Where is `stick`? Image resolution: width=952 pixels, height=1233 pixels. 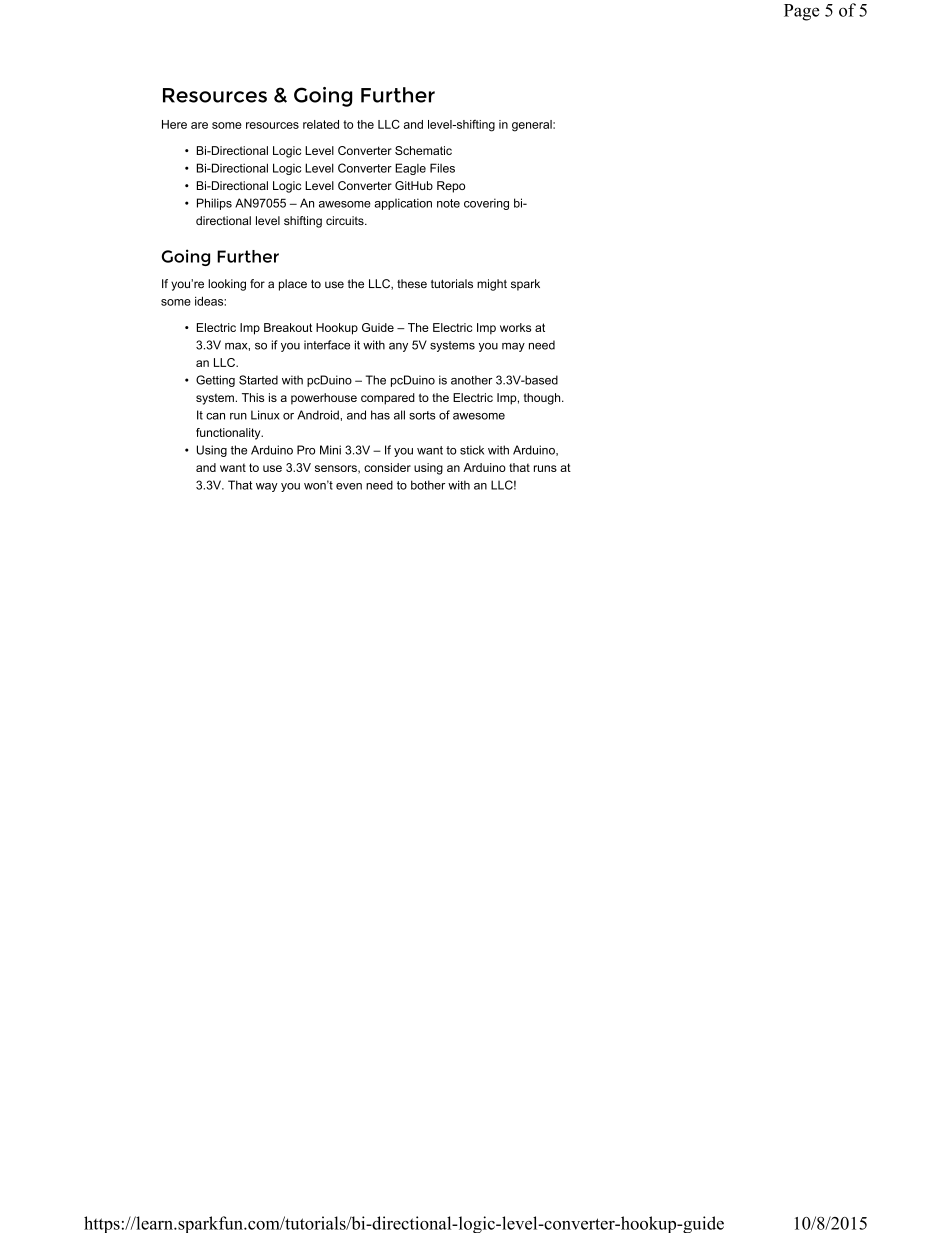 stick is located at coordinates (472, 450).
